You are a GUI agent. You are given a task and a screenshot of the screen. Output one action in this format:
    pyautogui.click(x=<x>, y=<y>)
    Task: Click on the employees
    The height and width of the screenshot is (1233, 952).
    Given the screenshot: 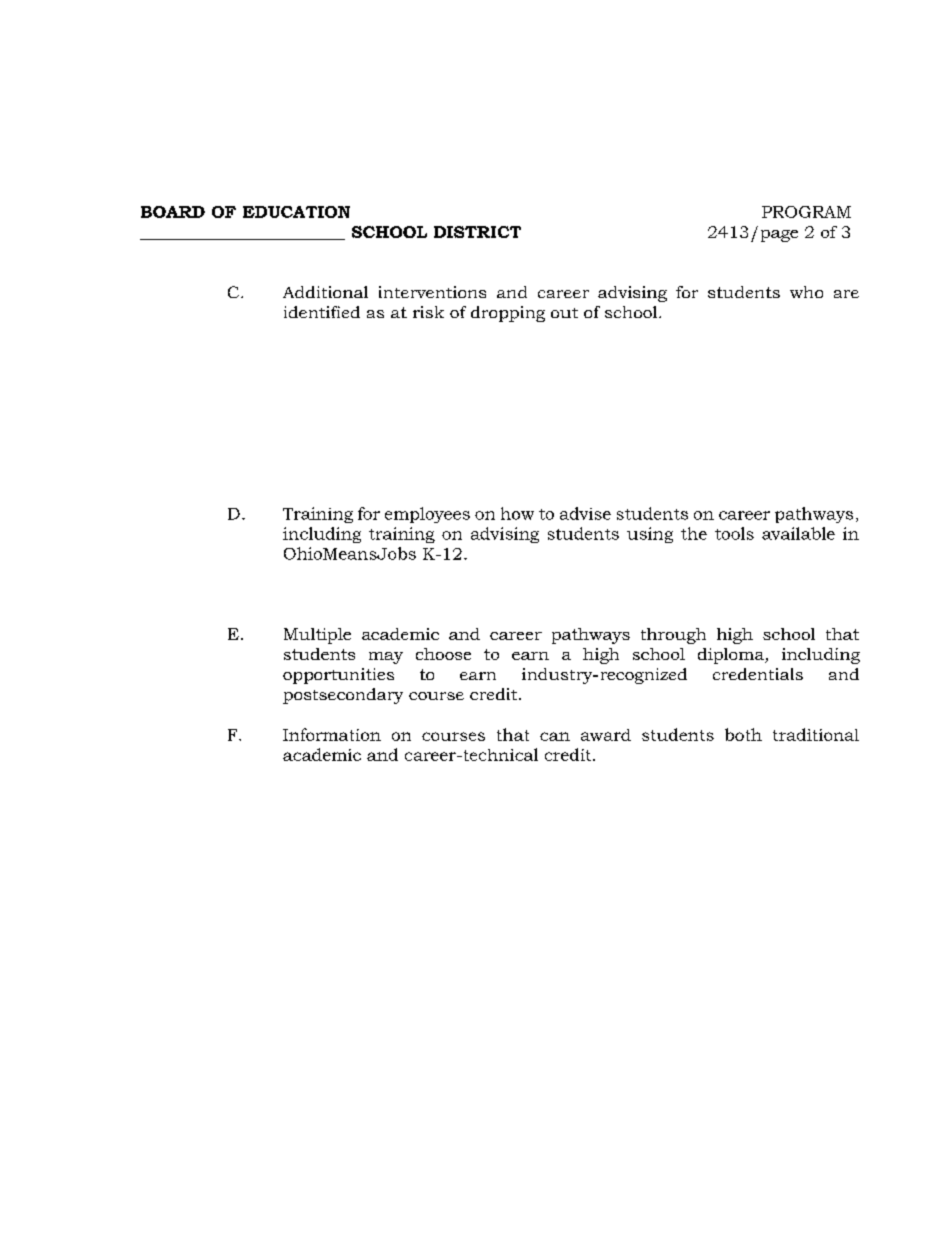 What is the action you would take?
    pyautogui.click(x=427, y=515)
